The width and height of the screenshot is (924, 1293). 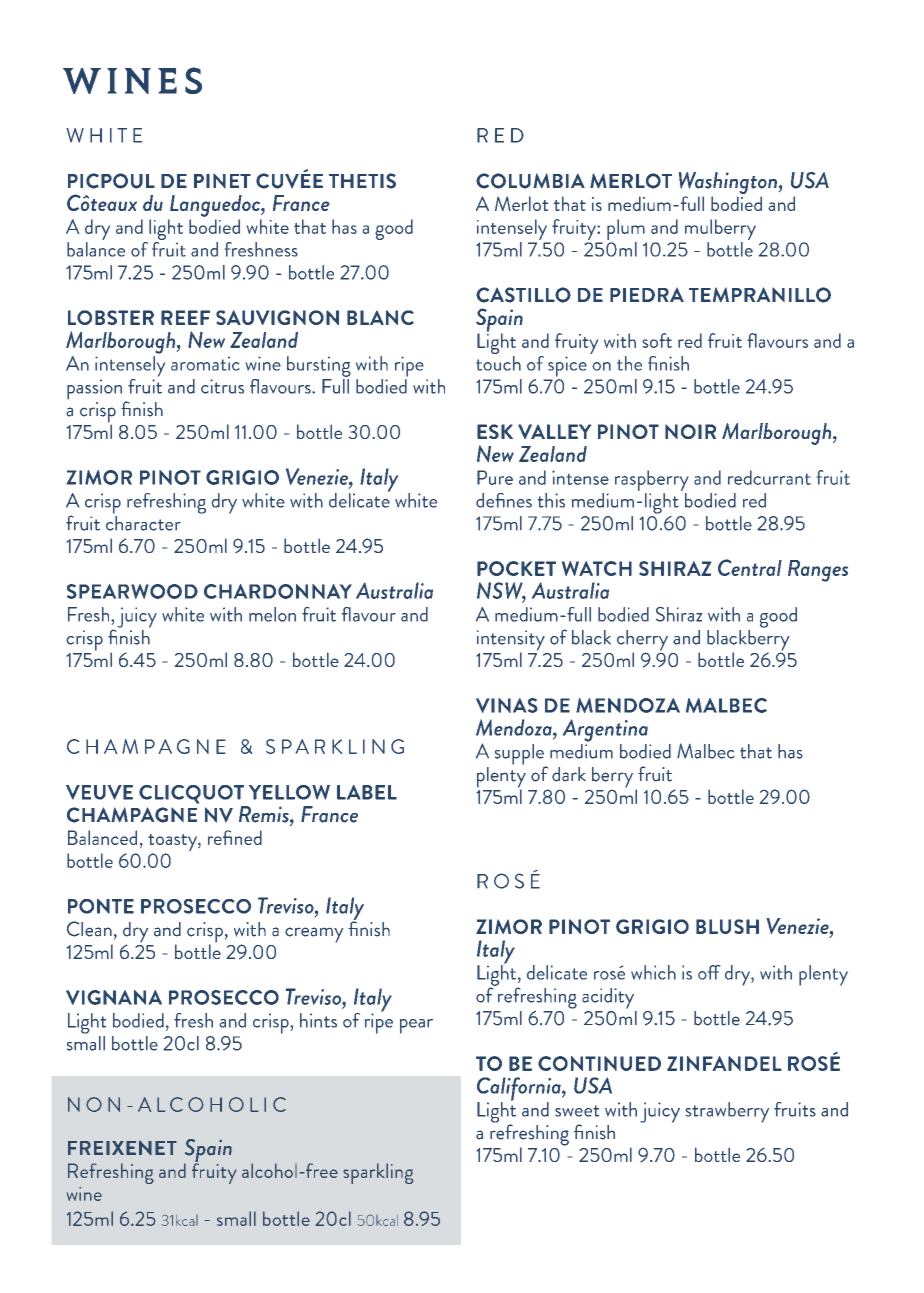 What do you see at coordinates (511, 641) in the screenshot?
I see `intensity` at bounding box center [511, 641].
